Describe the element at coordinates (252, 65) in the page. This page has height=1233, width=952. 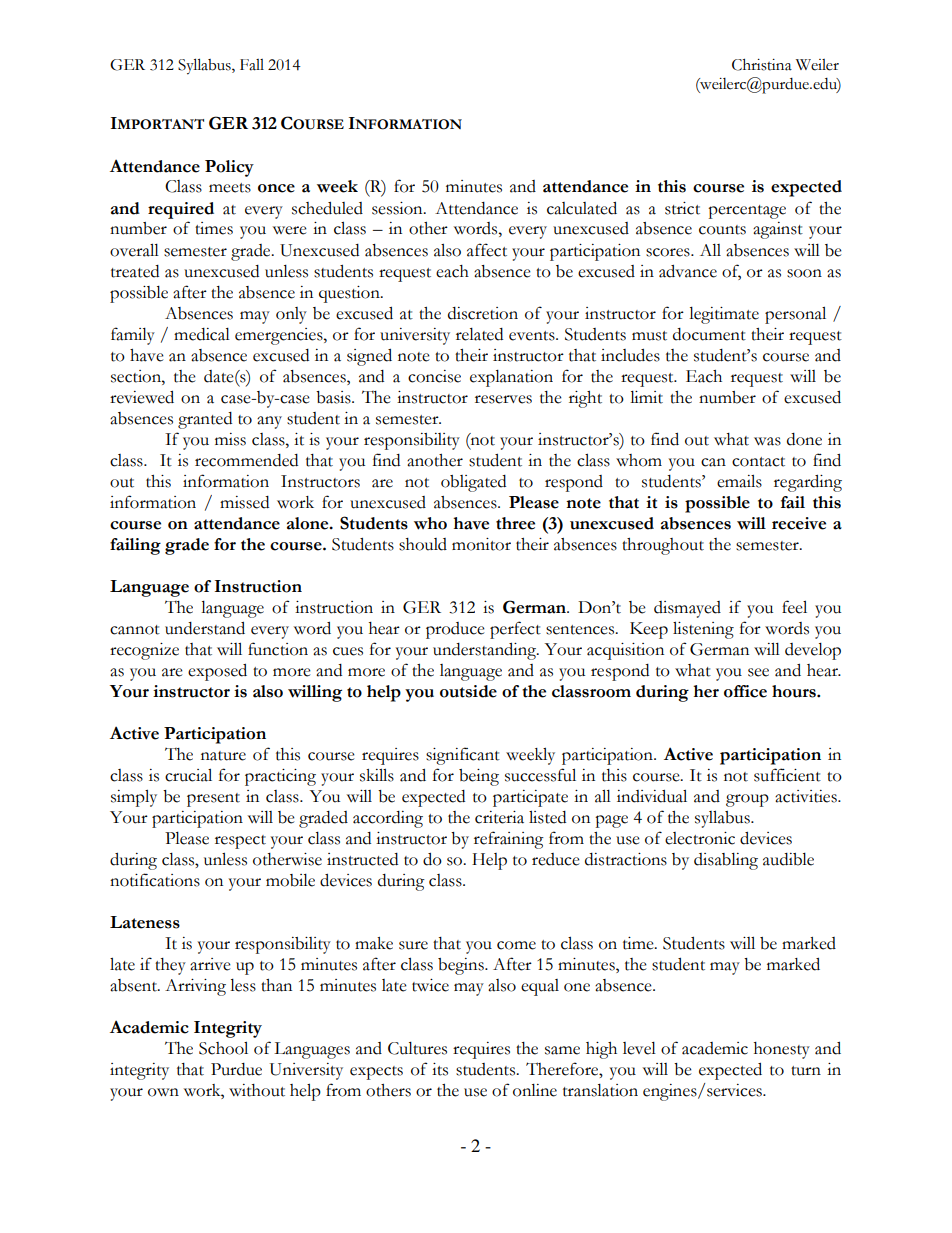
I see `Fall` at that location.
